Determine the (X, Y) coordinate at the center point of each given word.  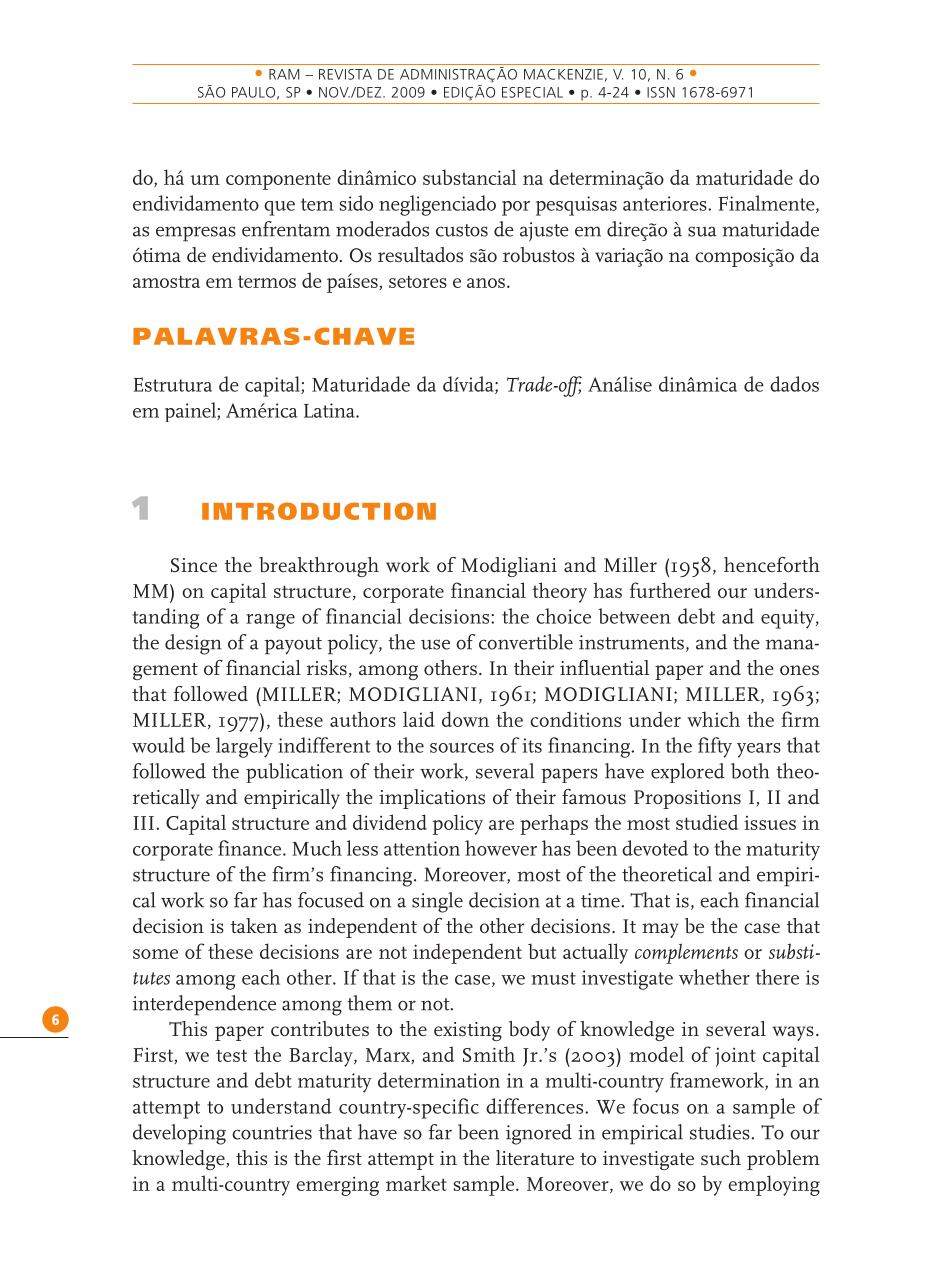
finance (251, 848)
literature (535, 1158)
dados (794, 384)
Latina (330, 410)
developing (179, 1134)
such (721, 1158)
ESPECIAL (532, 92)
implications (432, 799)
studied (707, 822)
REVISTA (345, 74)
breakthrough (319, 567)
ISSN (661, 92)
